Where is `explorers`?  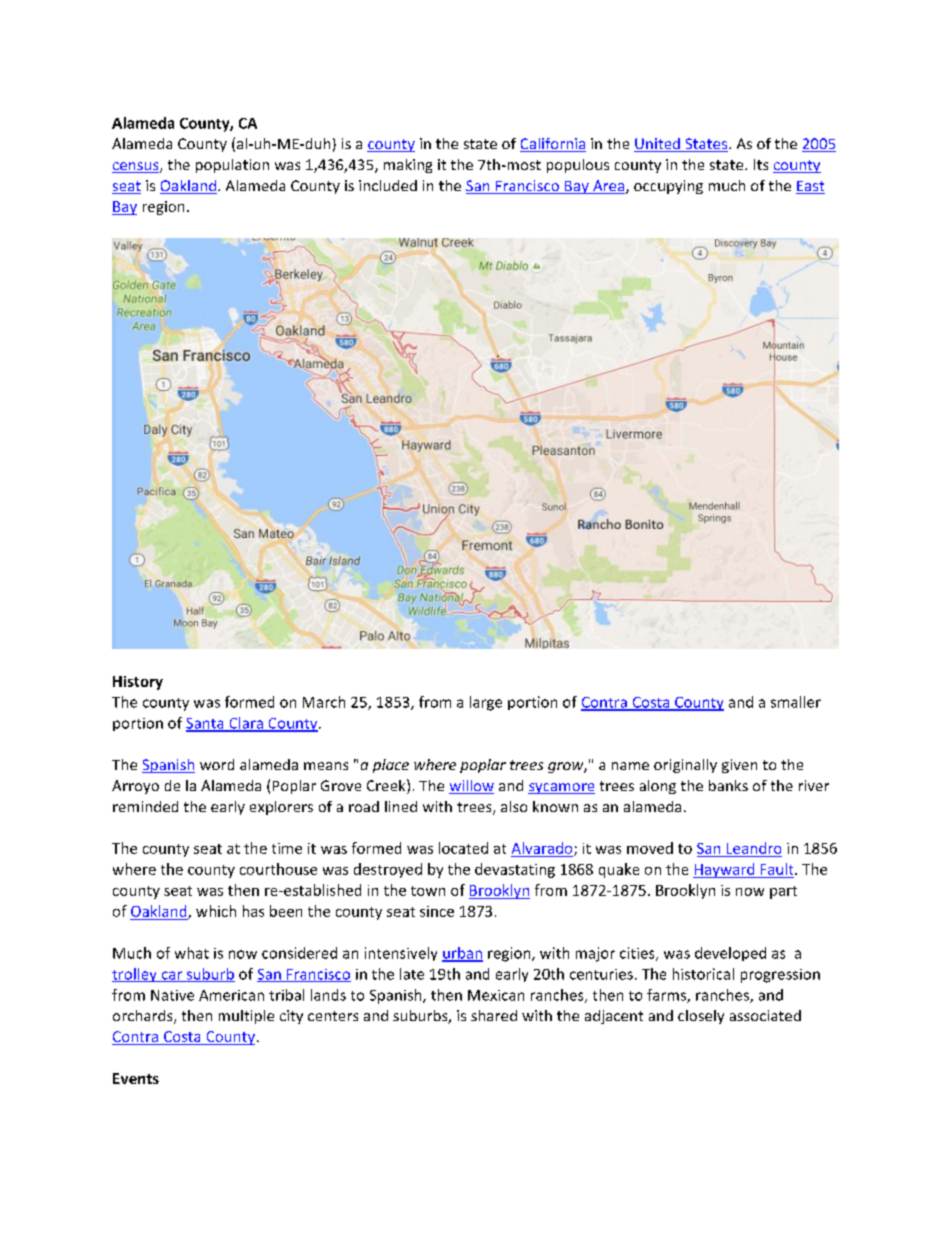 explorers is located at coordinates (281, 808).
